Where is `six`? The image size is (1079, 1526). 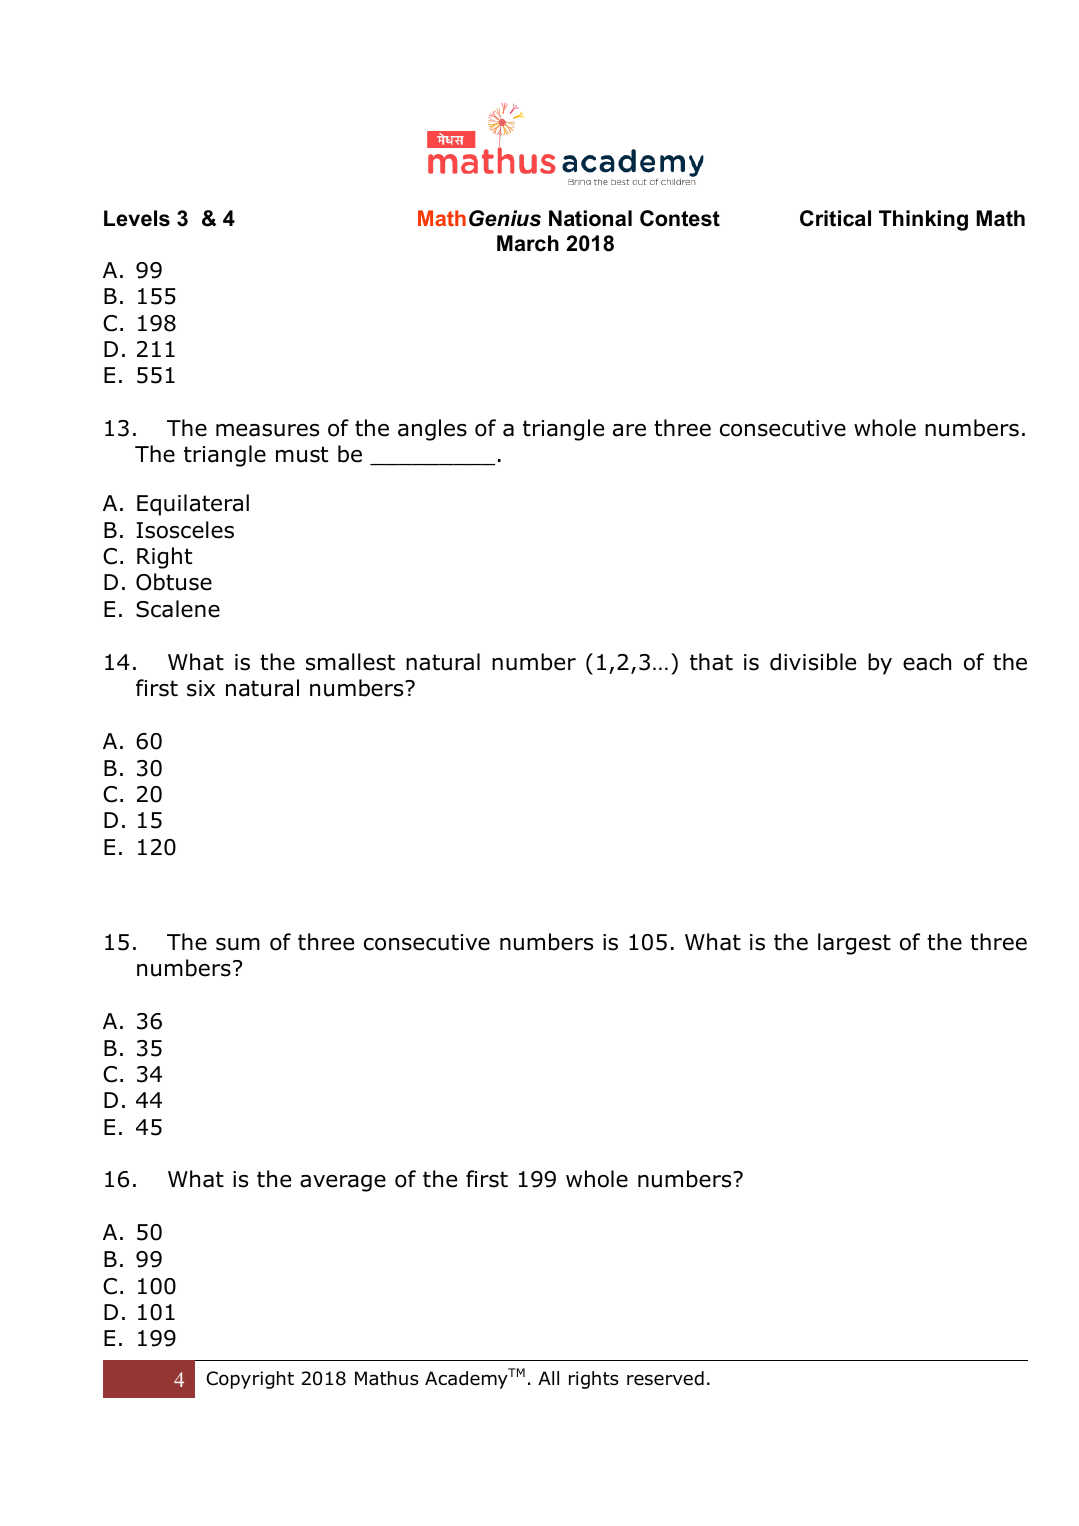
six is located at coordinates (201, 688).
